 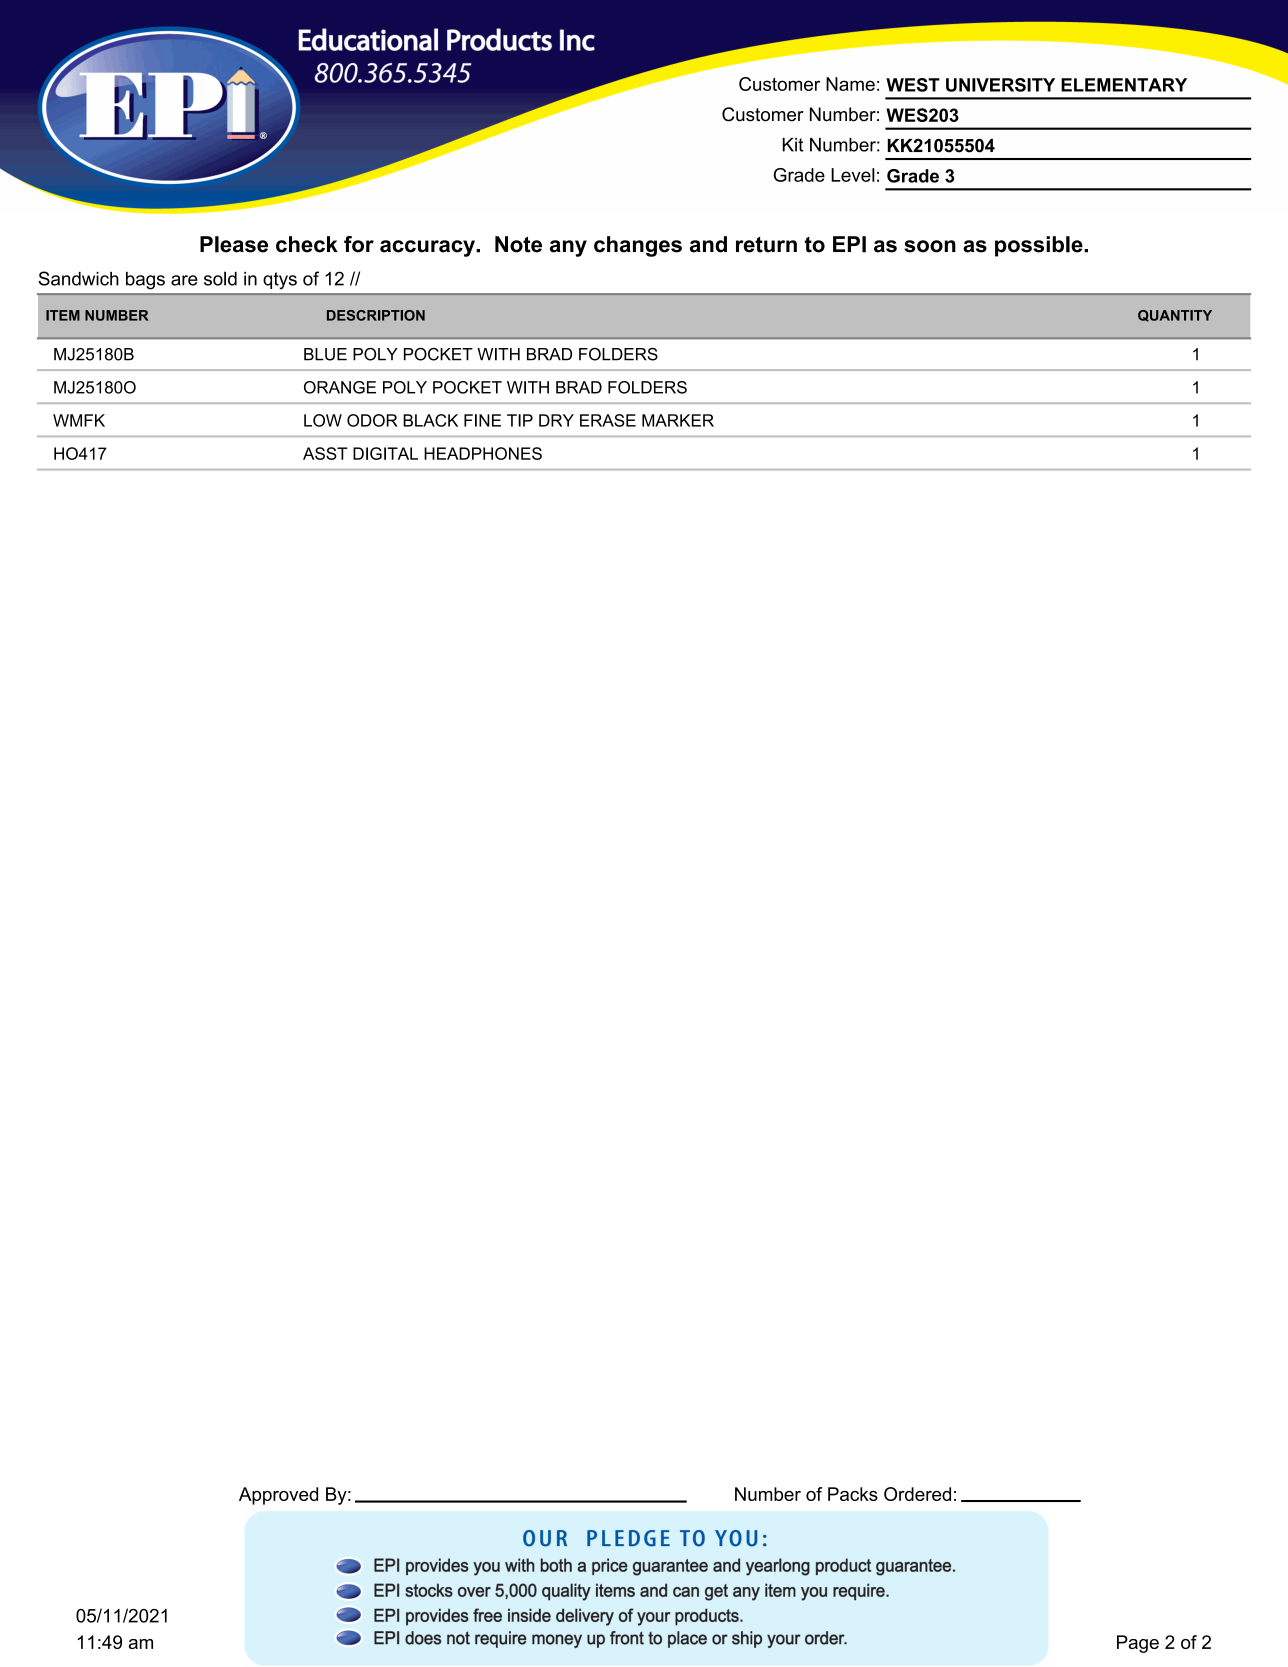 I want to click on ASST, so click(x=325, y=453).
